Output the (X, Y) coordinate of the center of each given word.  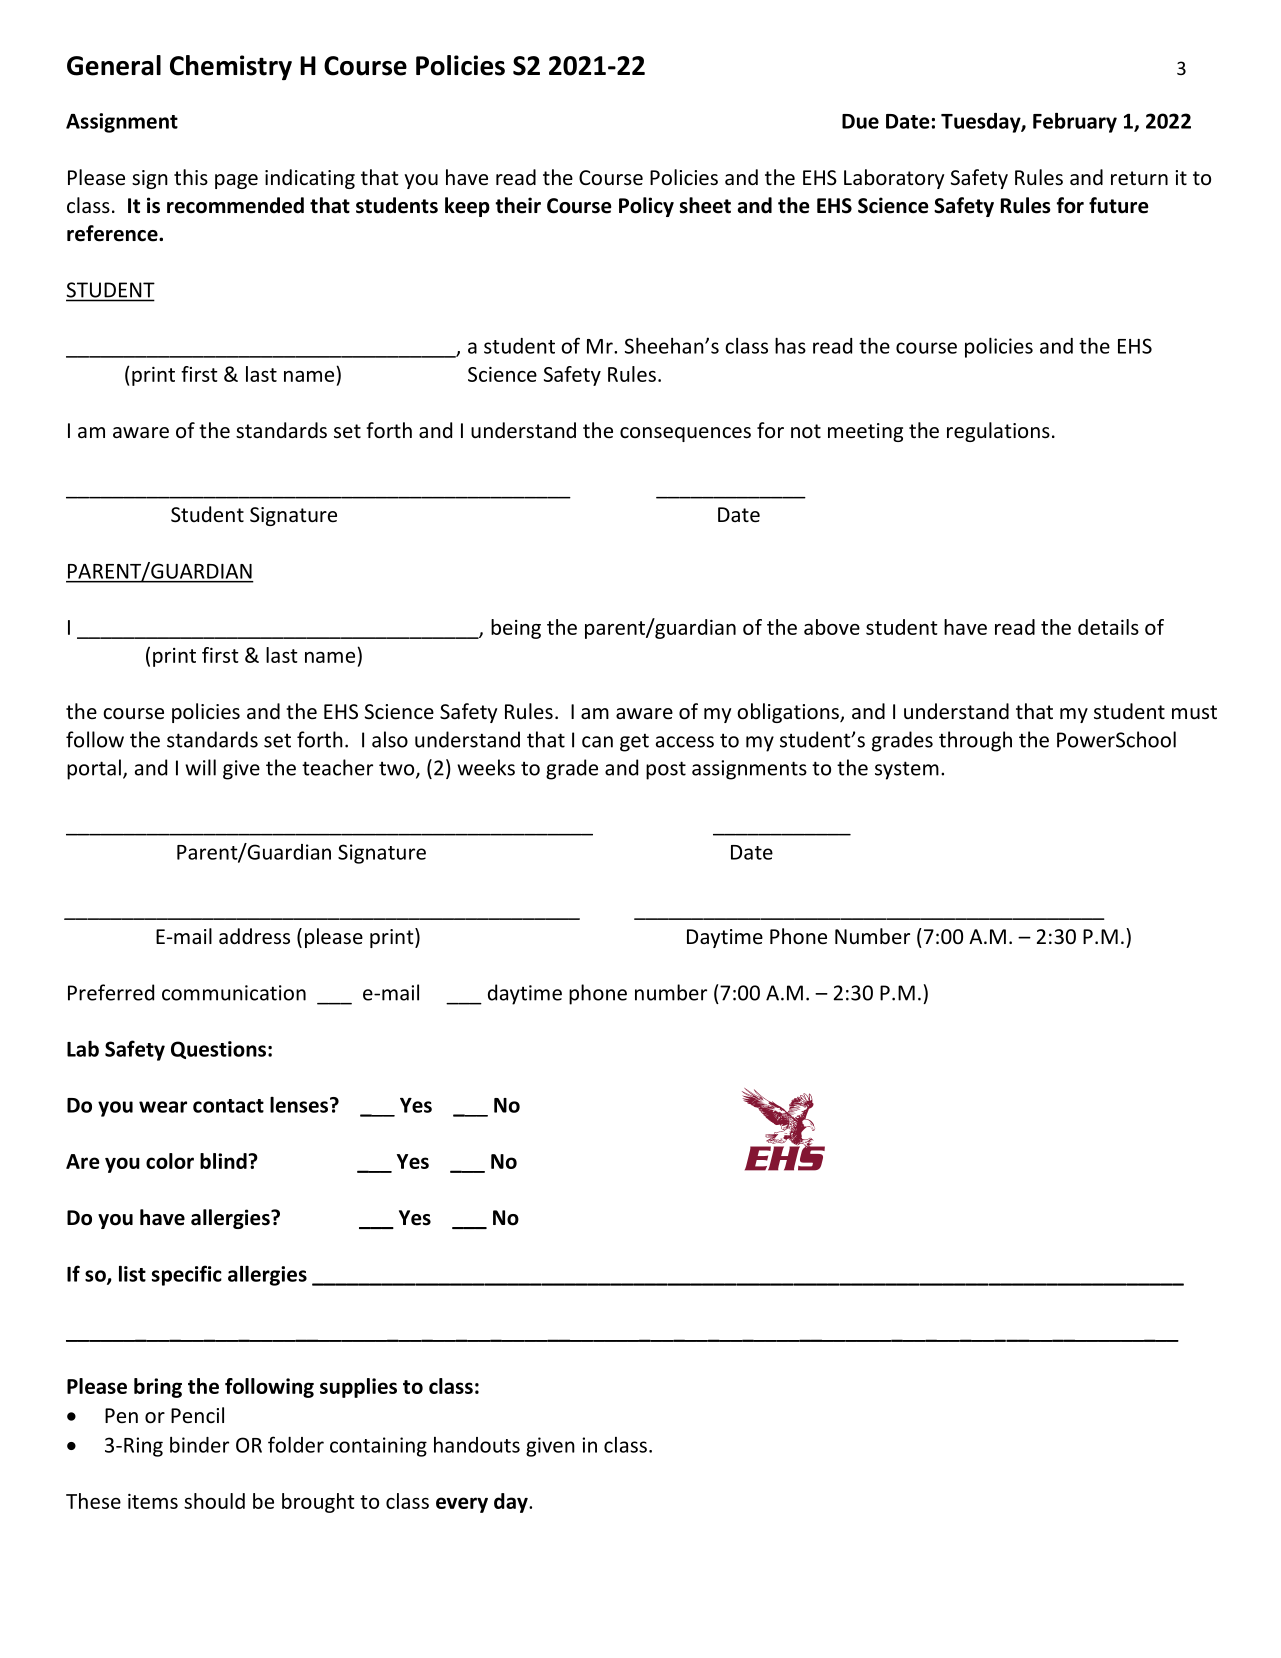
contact (228, 1106)
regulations (998, 432)
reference (113, 233)
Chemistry (231, 68)
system (907, 770)
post (666, 770)
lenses (299, 1105)
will (200, 767)
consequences (685, 434)
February (1075, 123)
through (975, 741)
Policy (646, 207)
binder (199, 1445)
